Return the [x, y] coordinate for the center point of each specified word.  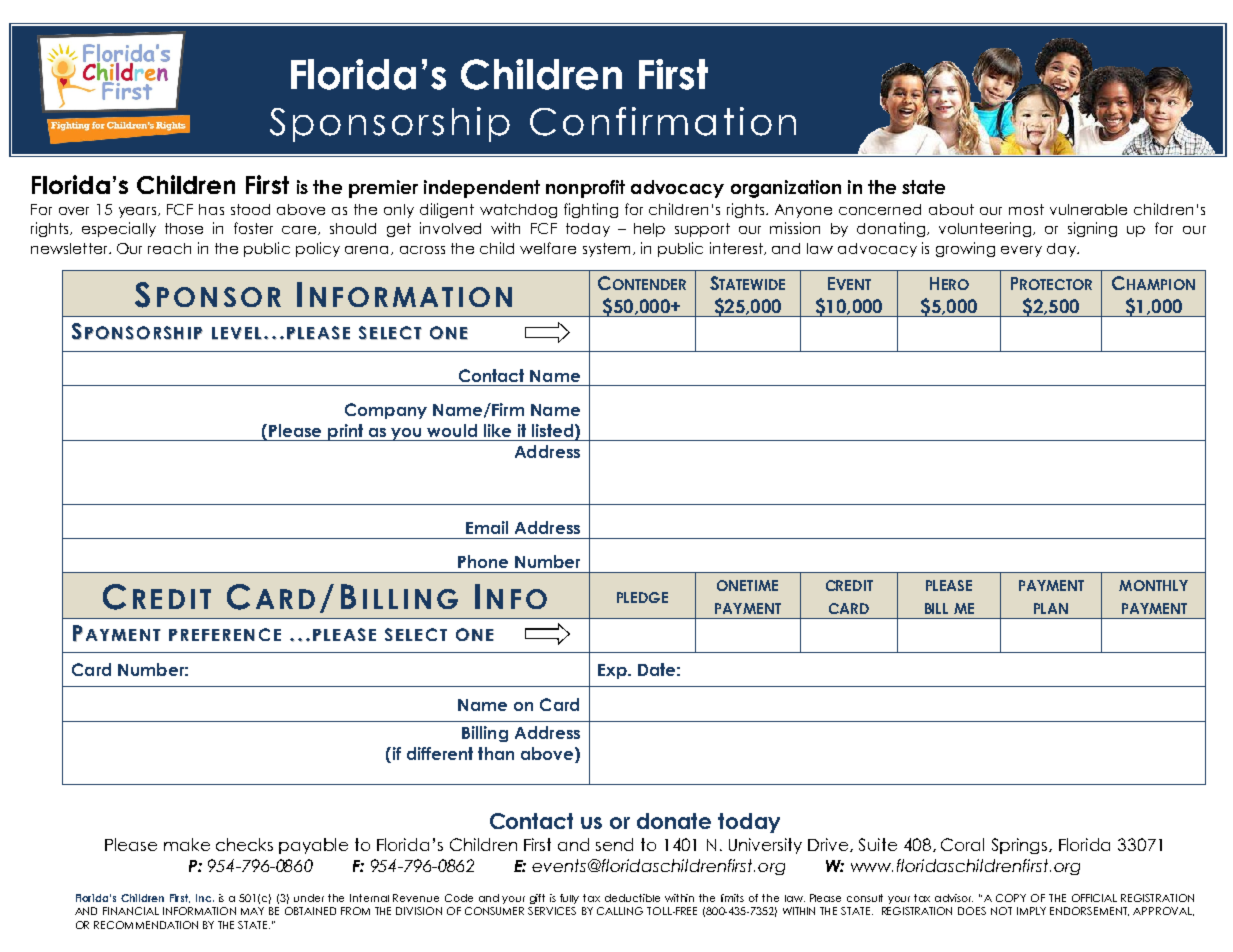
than [496, 753]
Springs [1021, 846]
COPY [1011, 898]
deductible [632, 898]
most [1026, 209]
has [211, 209]
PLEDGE [642, 597]
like [497, 430]
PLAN [1051, 608]
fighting [591, 210]
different [440, 753]
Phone [483, 561]
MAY [252, 911]
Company [386, 411]
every [1021, 251]
